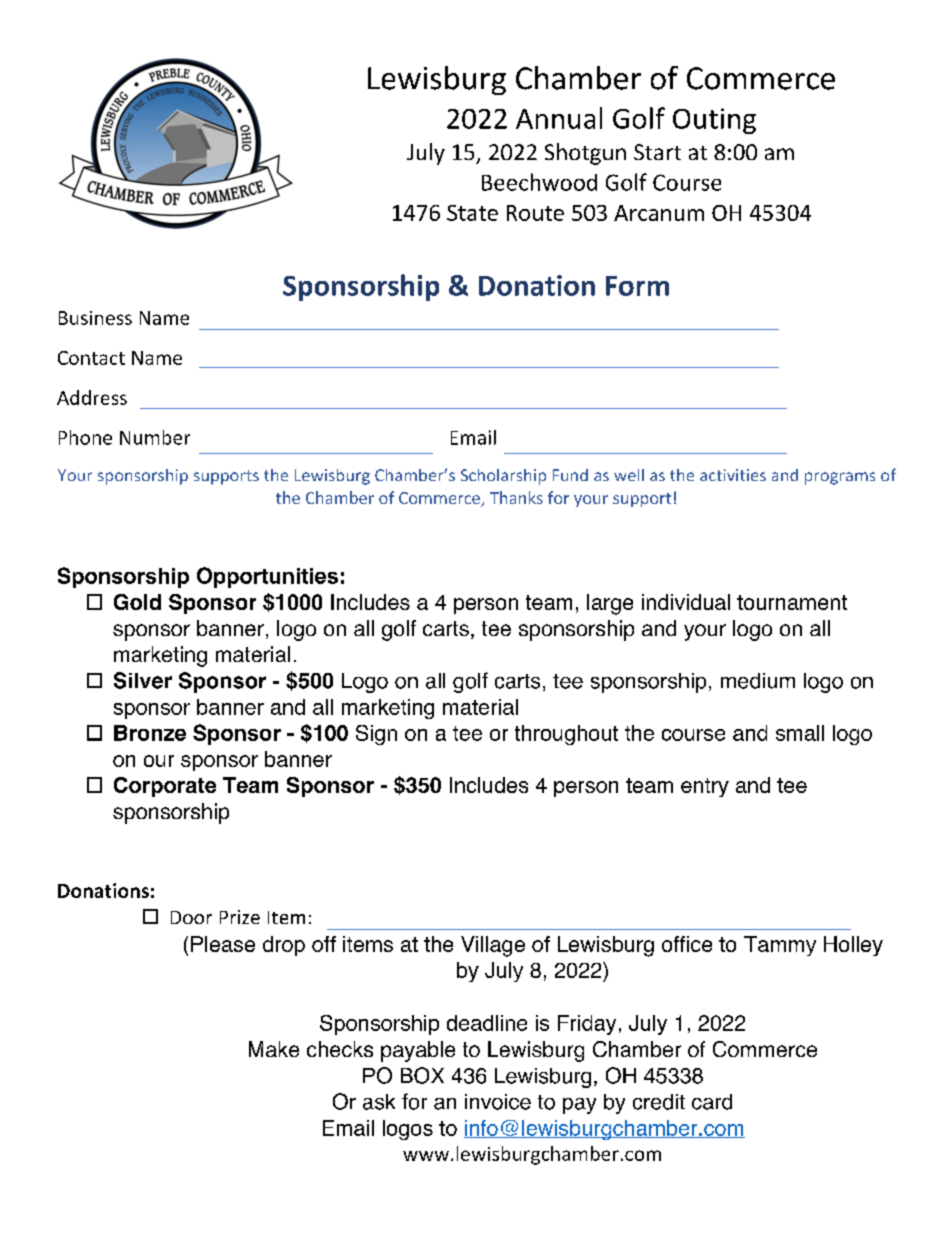  What do you see at coordinates (92, 397) in the screenshot?
I see `Address` at bounding box center [92, 397].
